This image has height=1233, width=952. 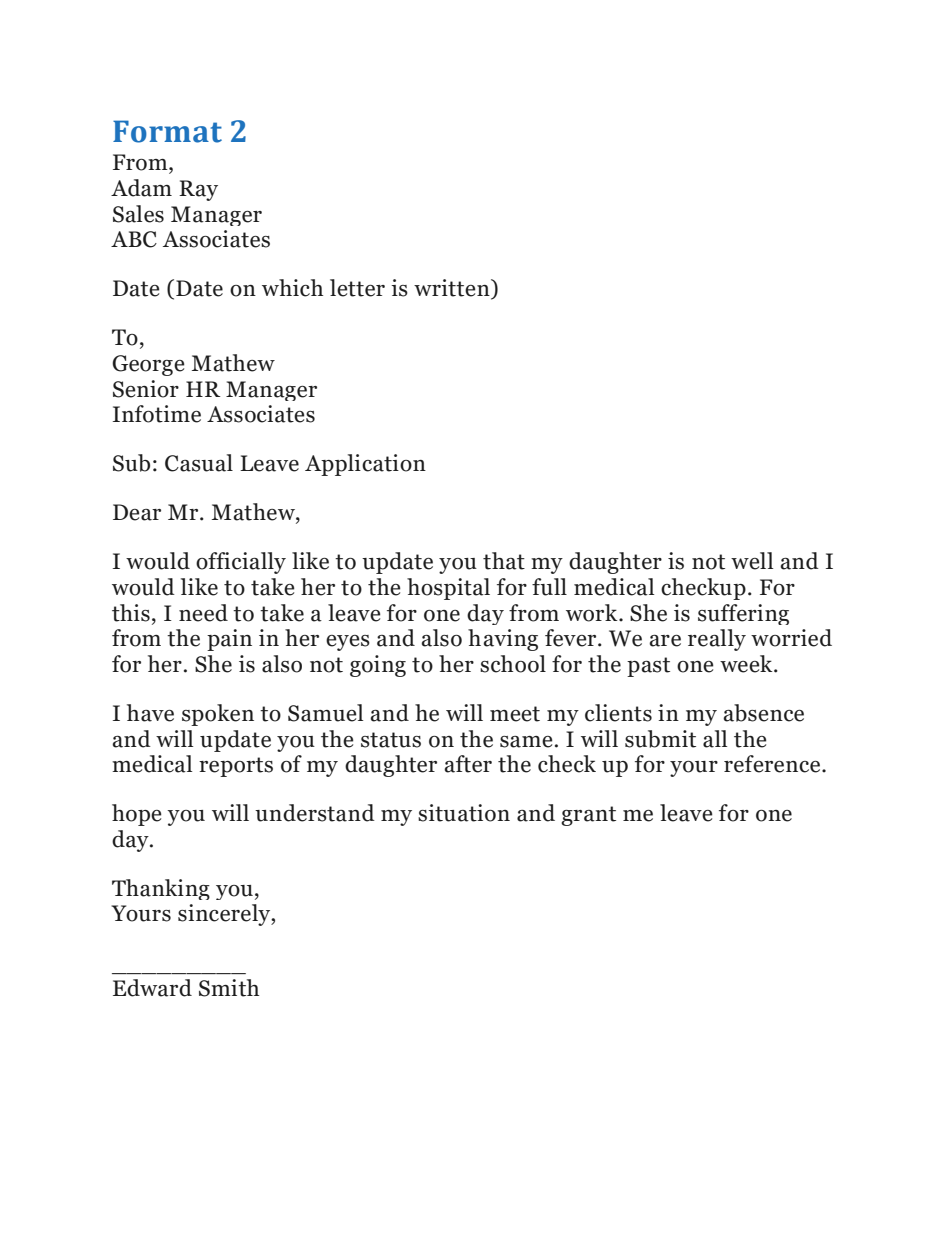 I want to click on written, so click(x=453, y=289).
